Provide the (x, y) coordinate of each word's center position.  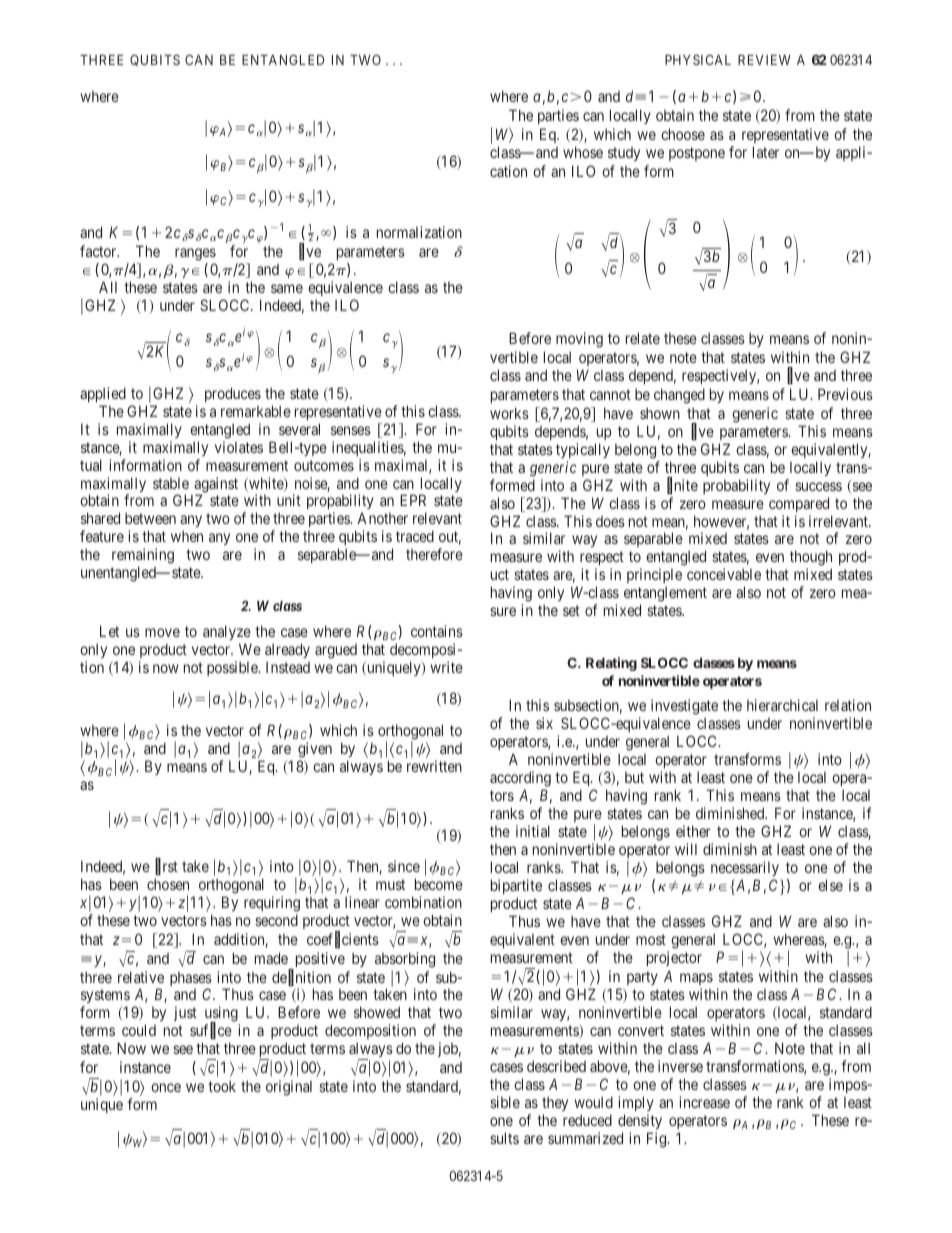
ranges (195, 254)
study (624, 154)
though (811, 559)
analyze (227, 634)
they (555, 1103)
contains (437, 631)
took (222, 1086)
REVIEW (764, 60)
